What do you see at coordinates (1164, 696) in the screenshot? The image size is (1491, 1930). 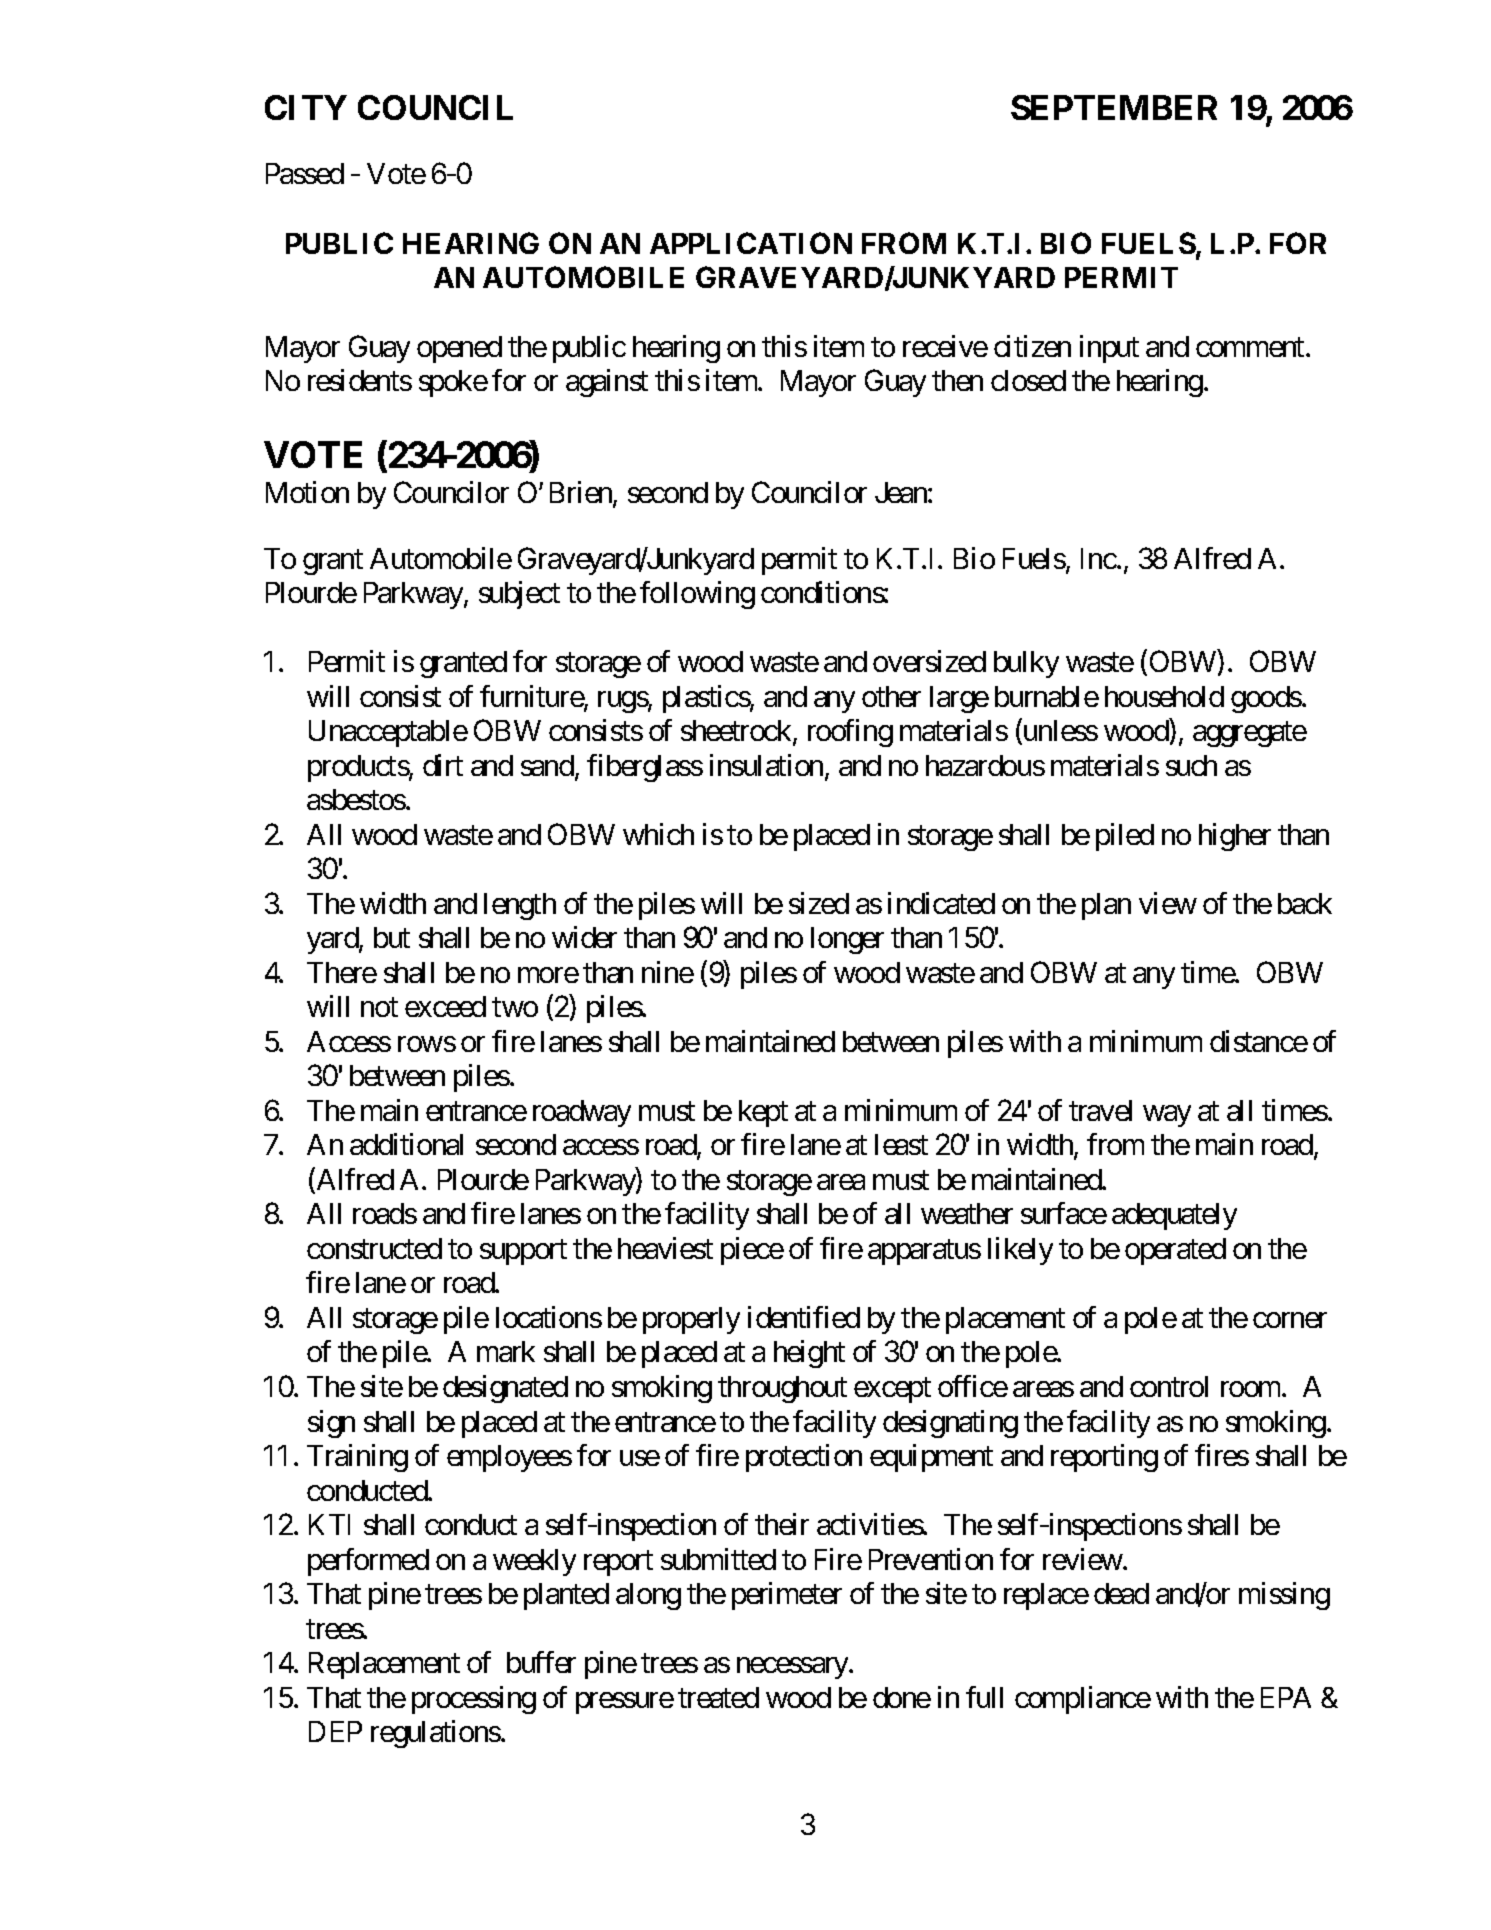 I see `household` at bounding box center [1164, 696].
